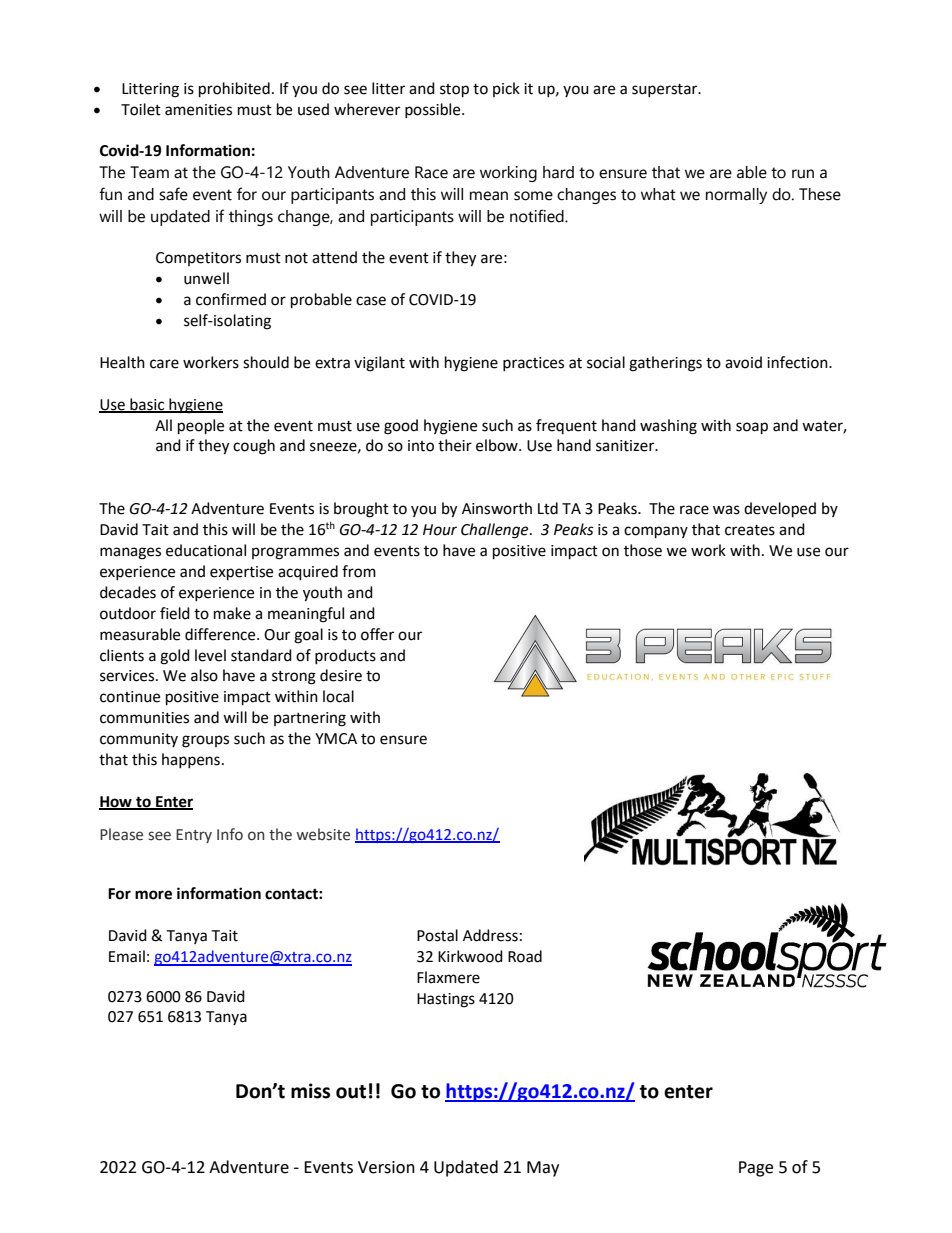  Describe the element at coordinates (198, 110) in the screenshot. I see `amenities` at that location.
